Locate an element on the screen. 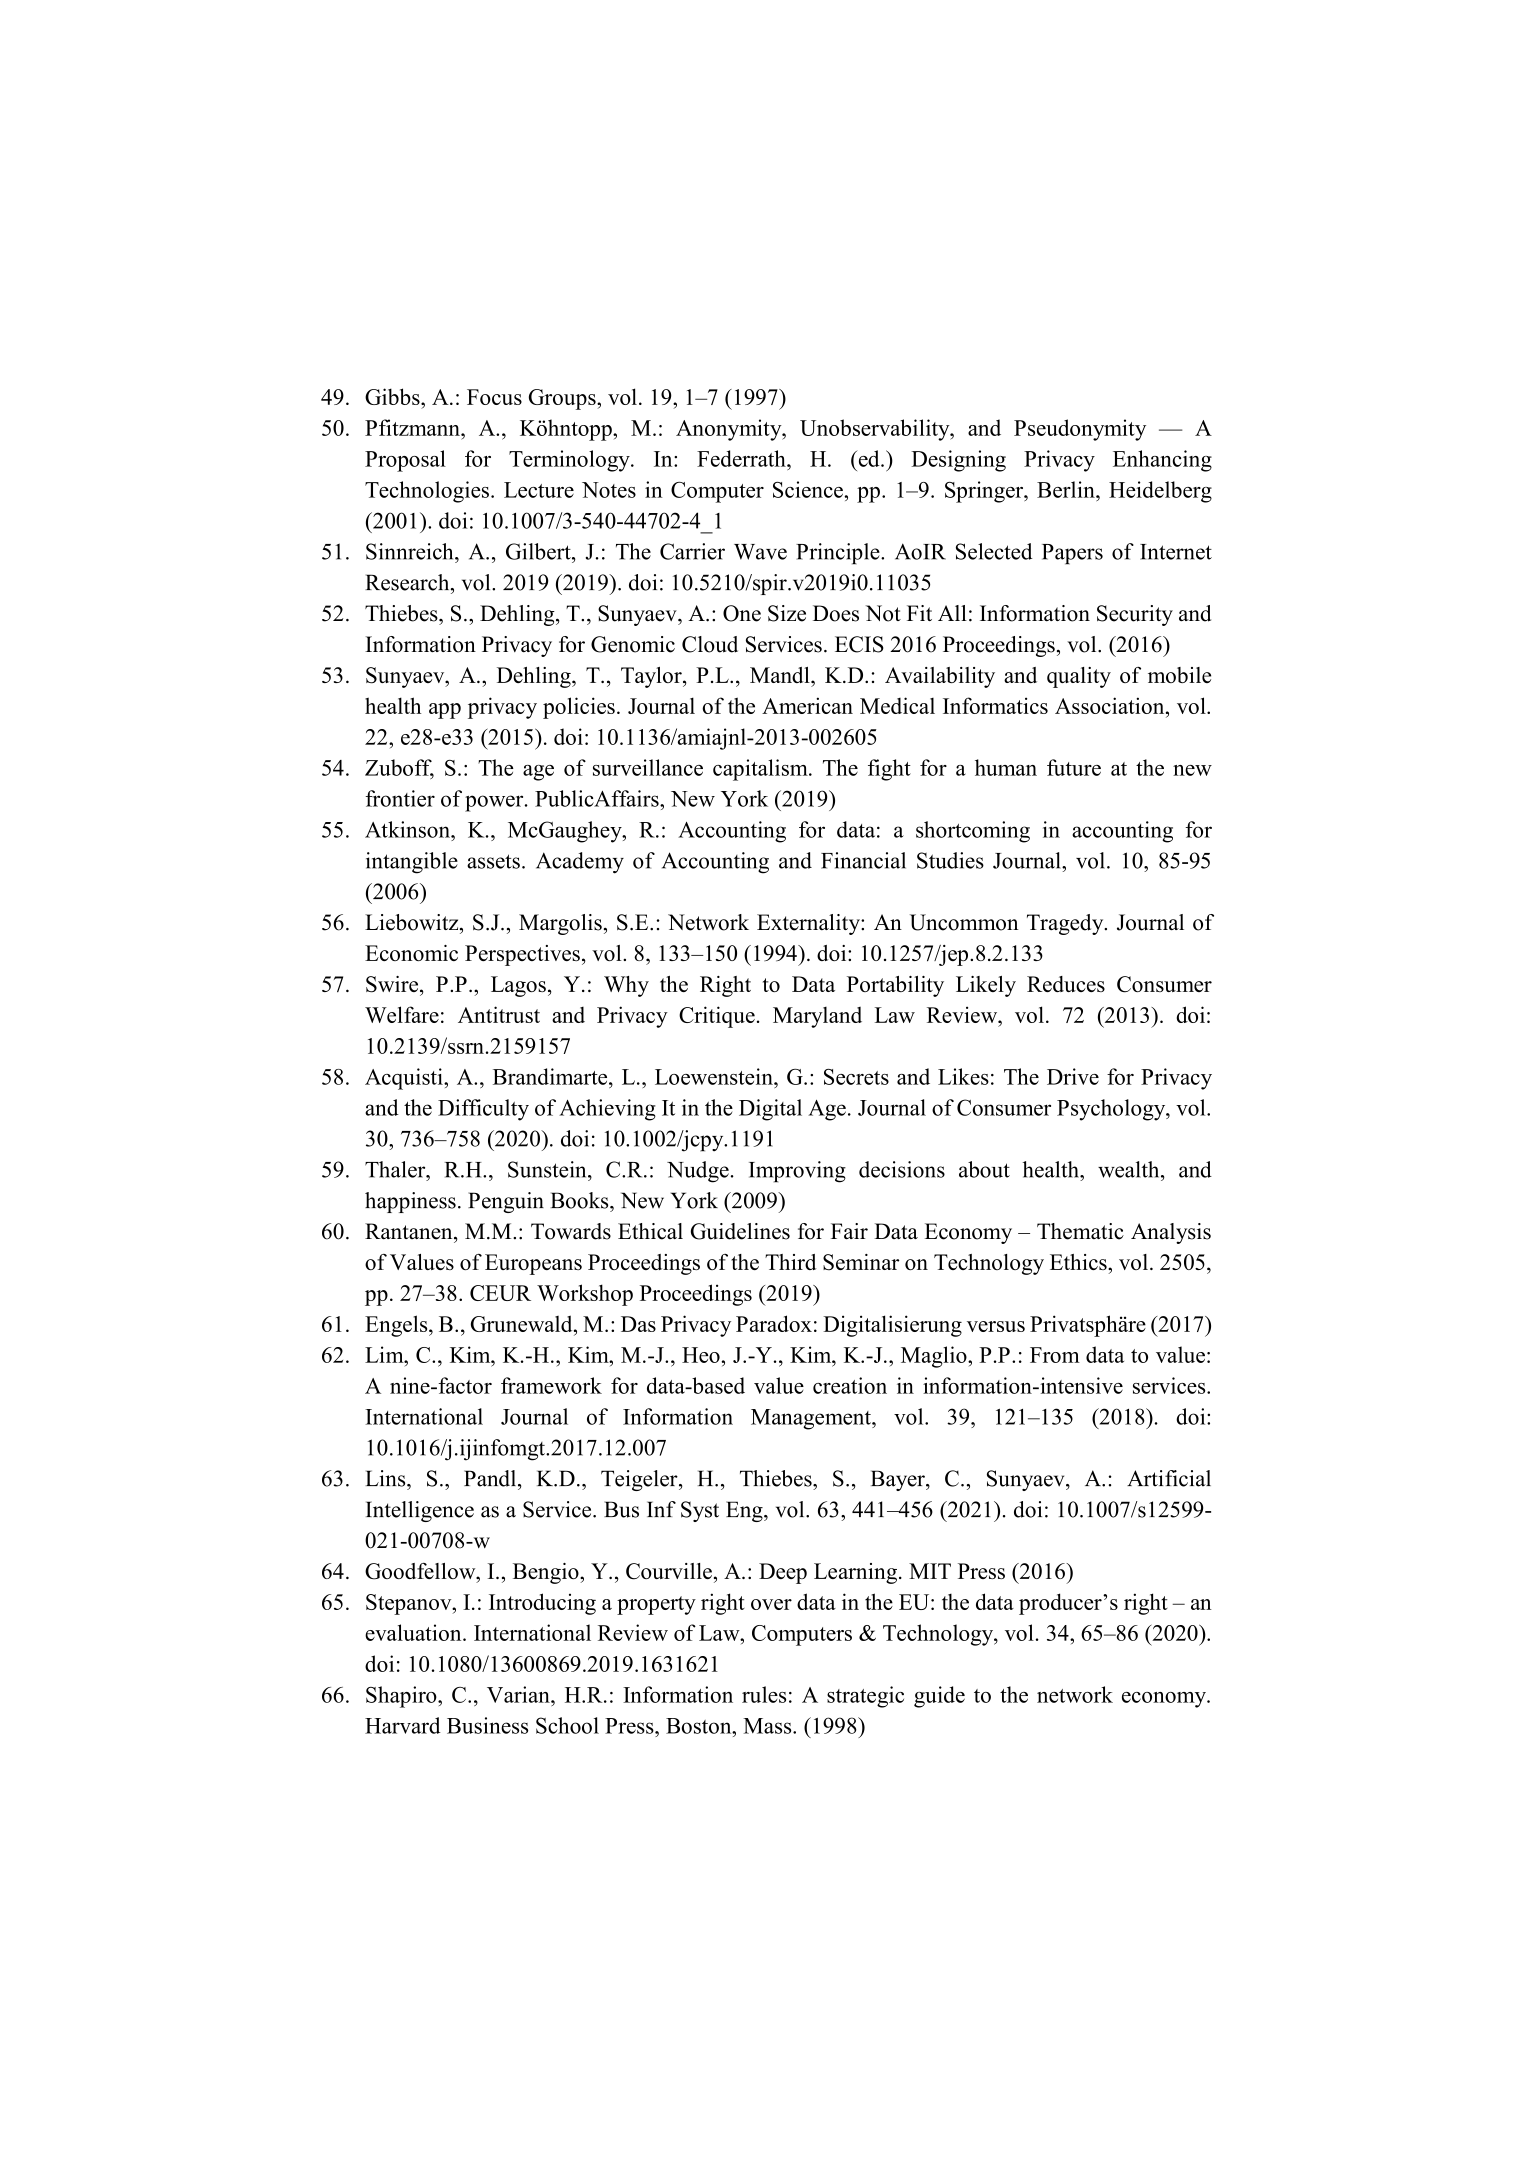 This screenshot has height=2168, width=1532. Improving is located at coordinates (797, 1172).
